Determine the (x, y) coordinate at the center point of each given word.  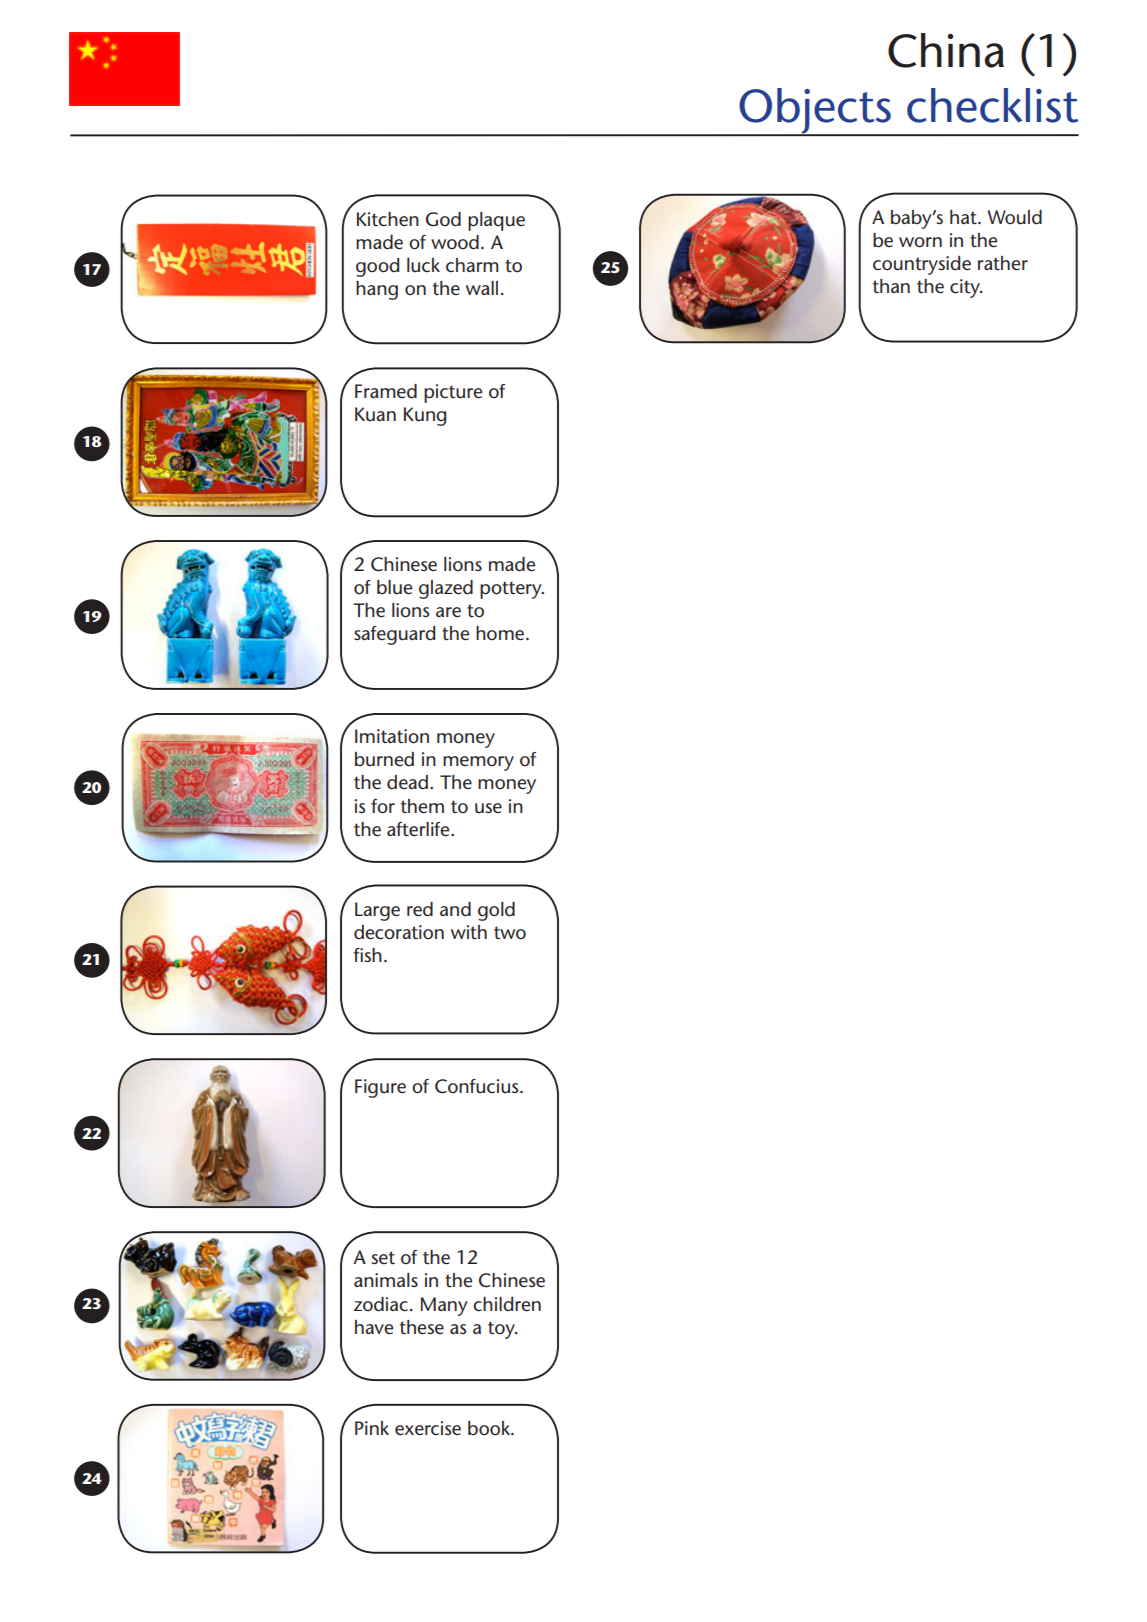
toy (502, 1330)
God (443, 219)
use (488, 808)
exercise (428, 1428)
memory (478, 763)
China (946, 50)
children (507, 1304)
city (966, 288)
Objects (815, 112)
